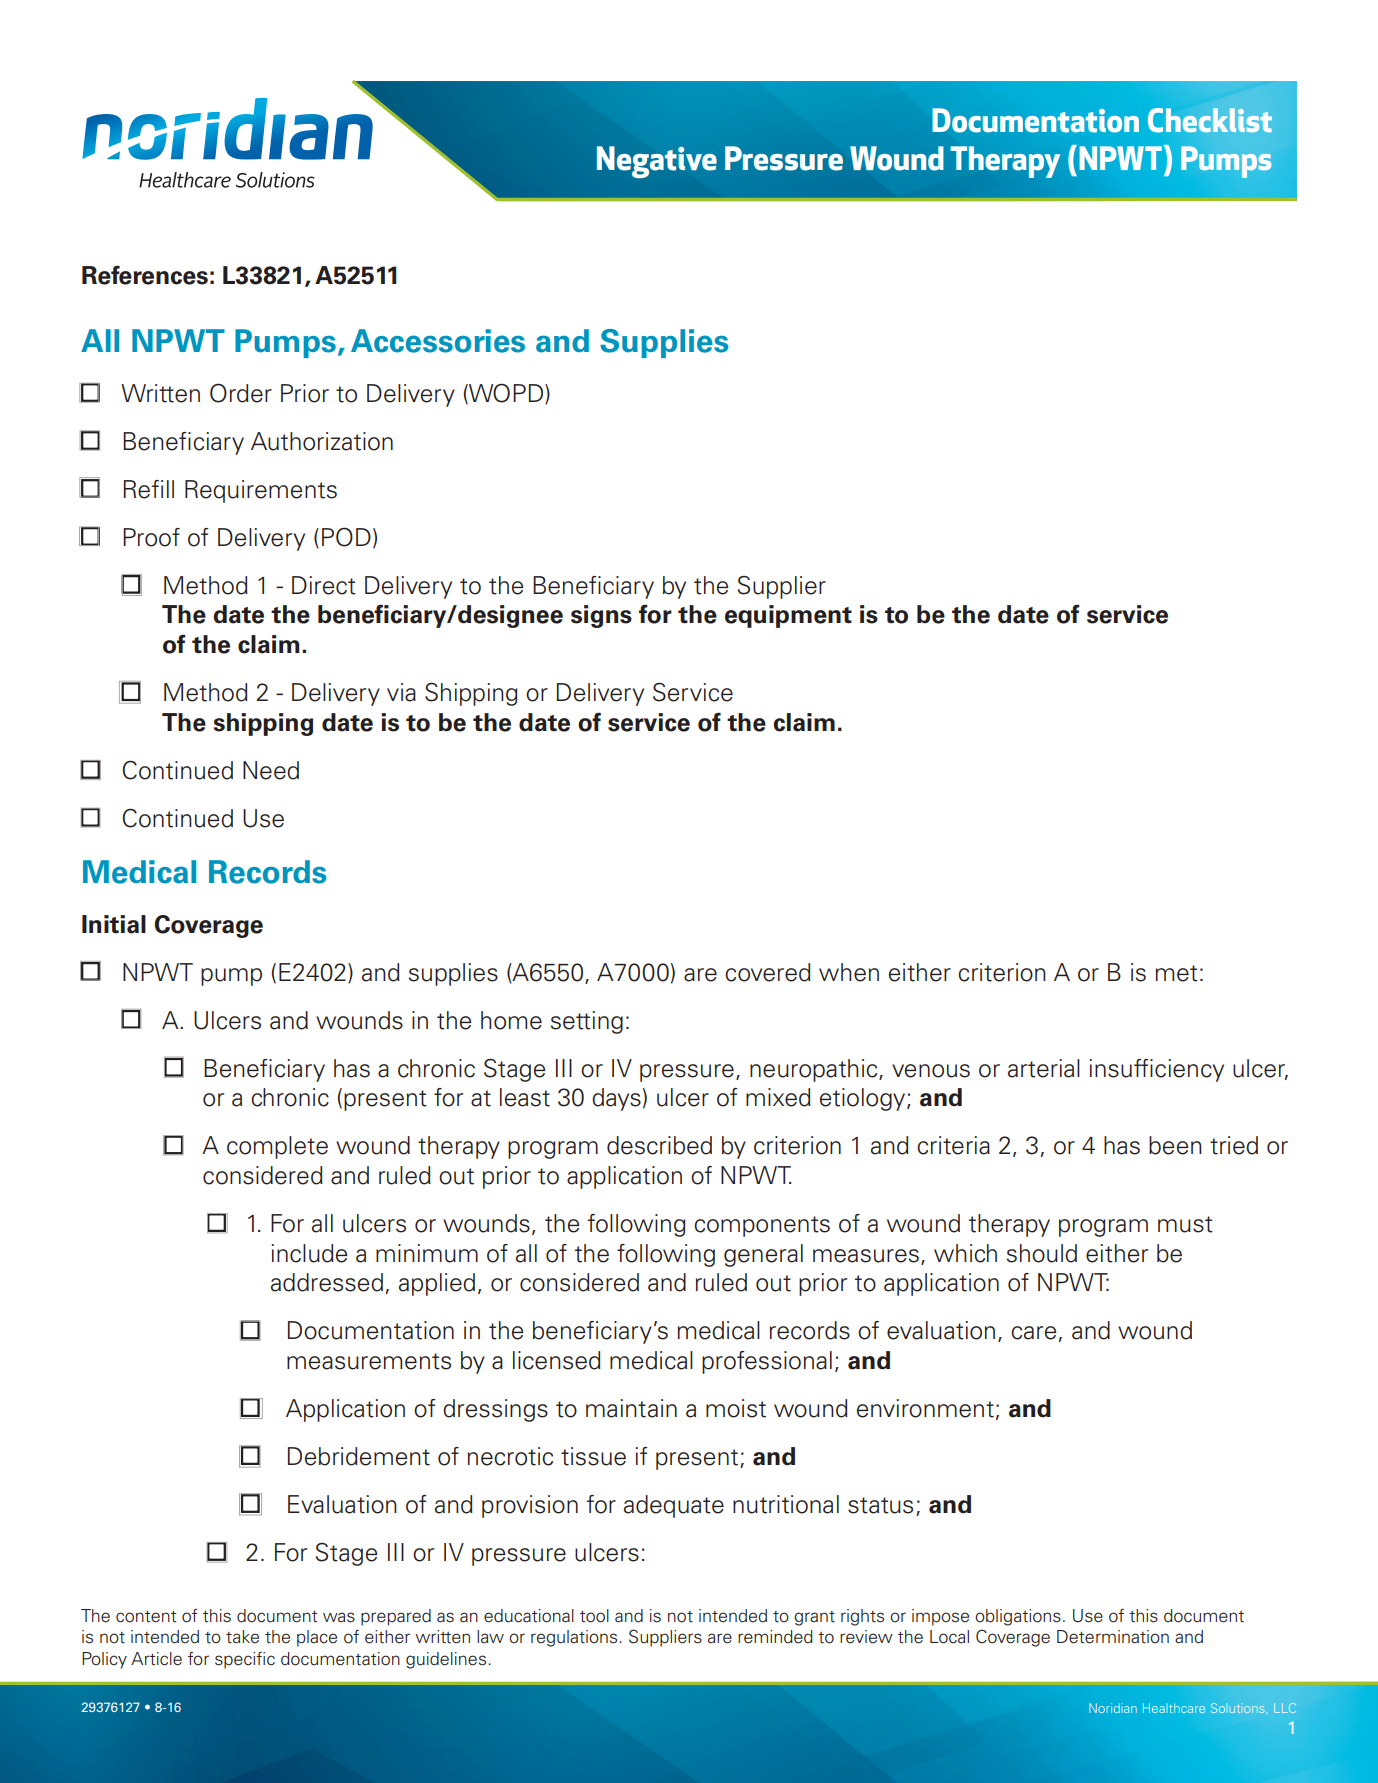  I want to click on Checklist, so click(1210, 120).
